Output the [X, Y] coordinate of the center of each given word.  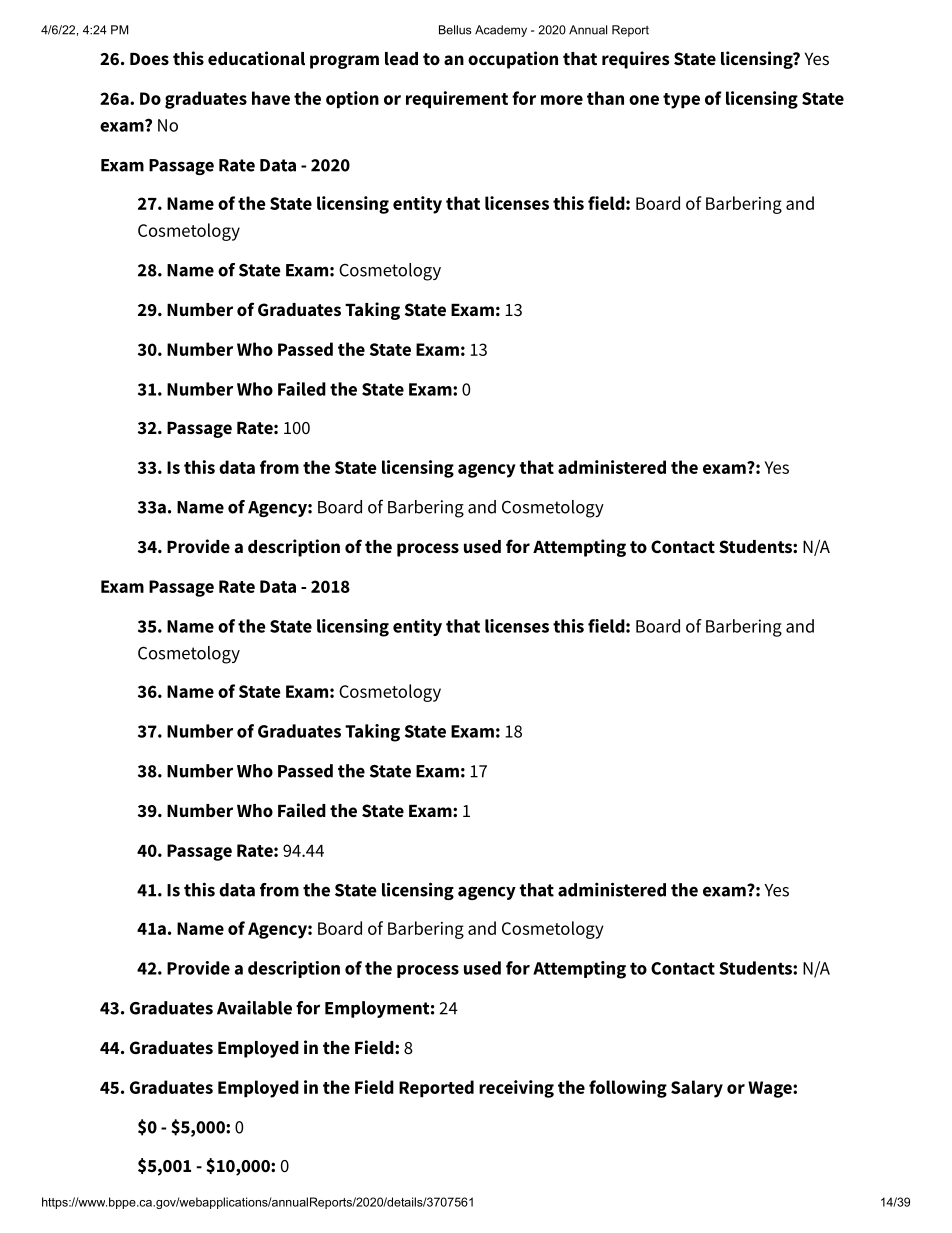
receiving [516, 1089]
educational [256, 58]
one [644, 100]
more [562, 100]
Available [254, 1008]
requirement [457, 99]
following [628, 1089]
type [681, 101]
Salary [697, 1089]
